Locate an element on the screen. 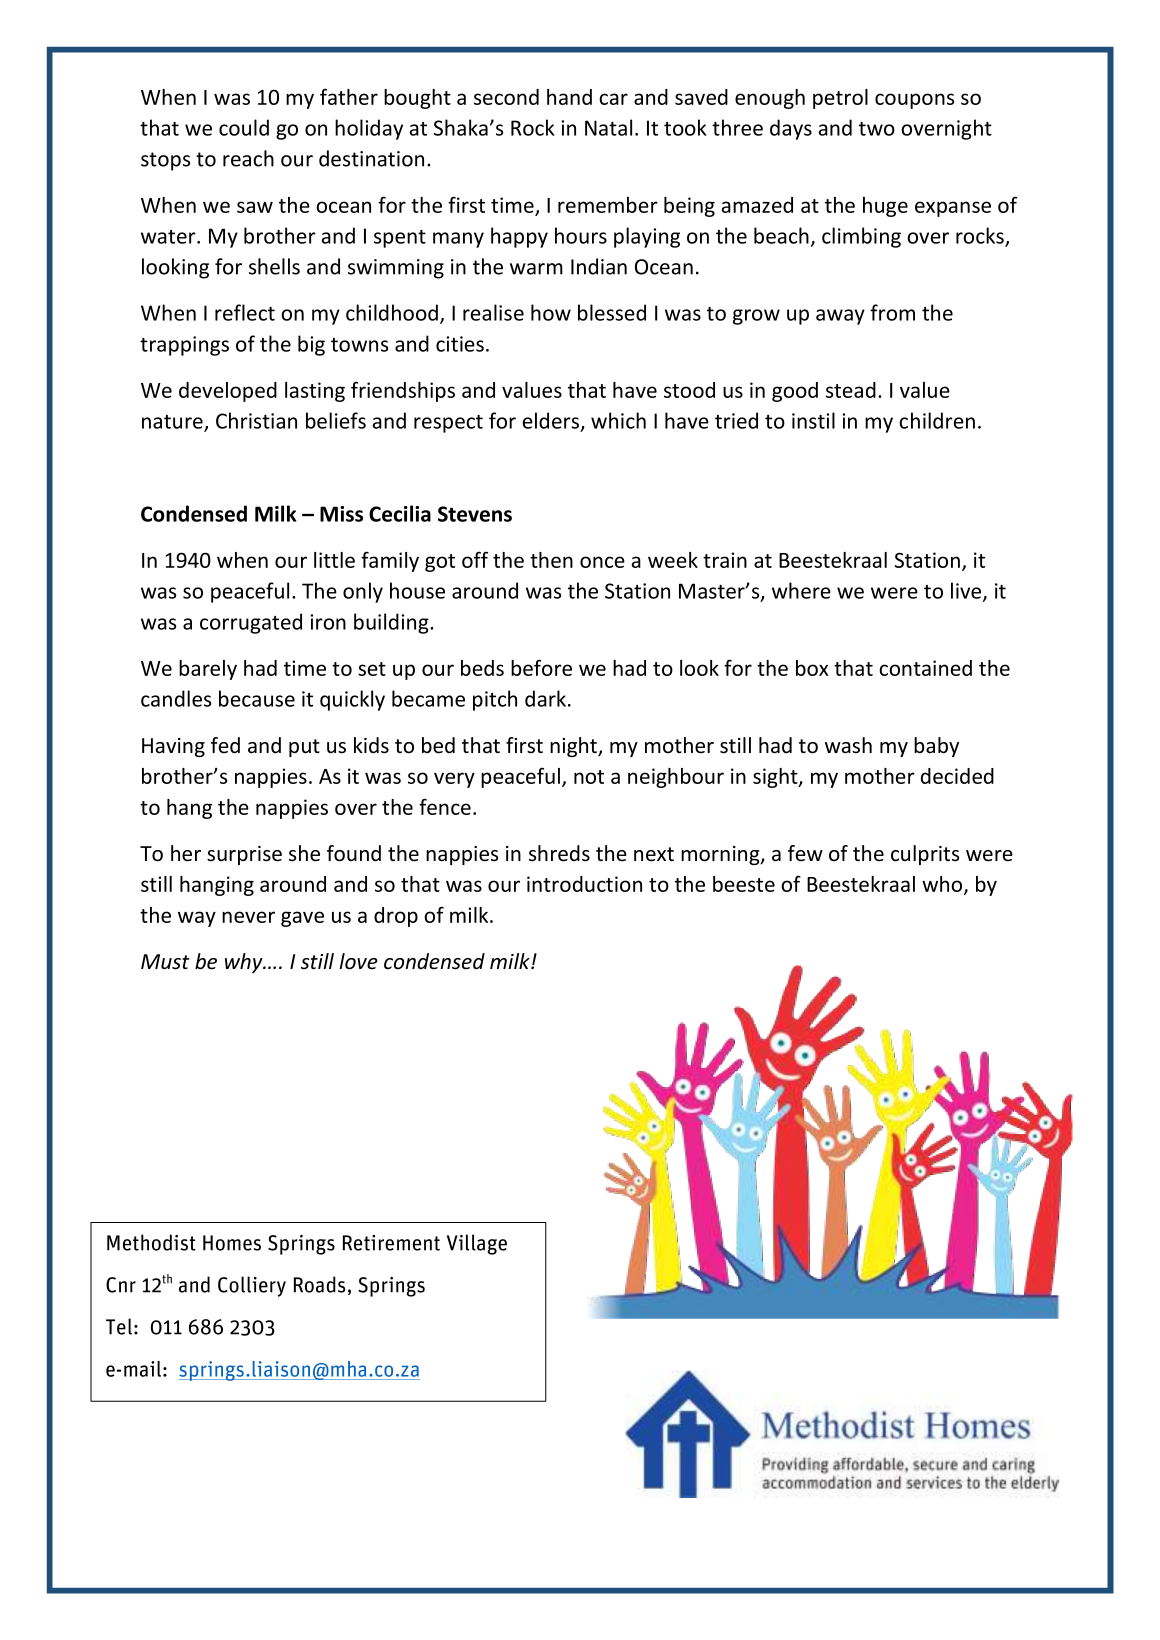 The image size is (1160, 1640). who is located at coordinates (943, 885).
